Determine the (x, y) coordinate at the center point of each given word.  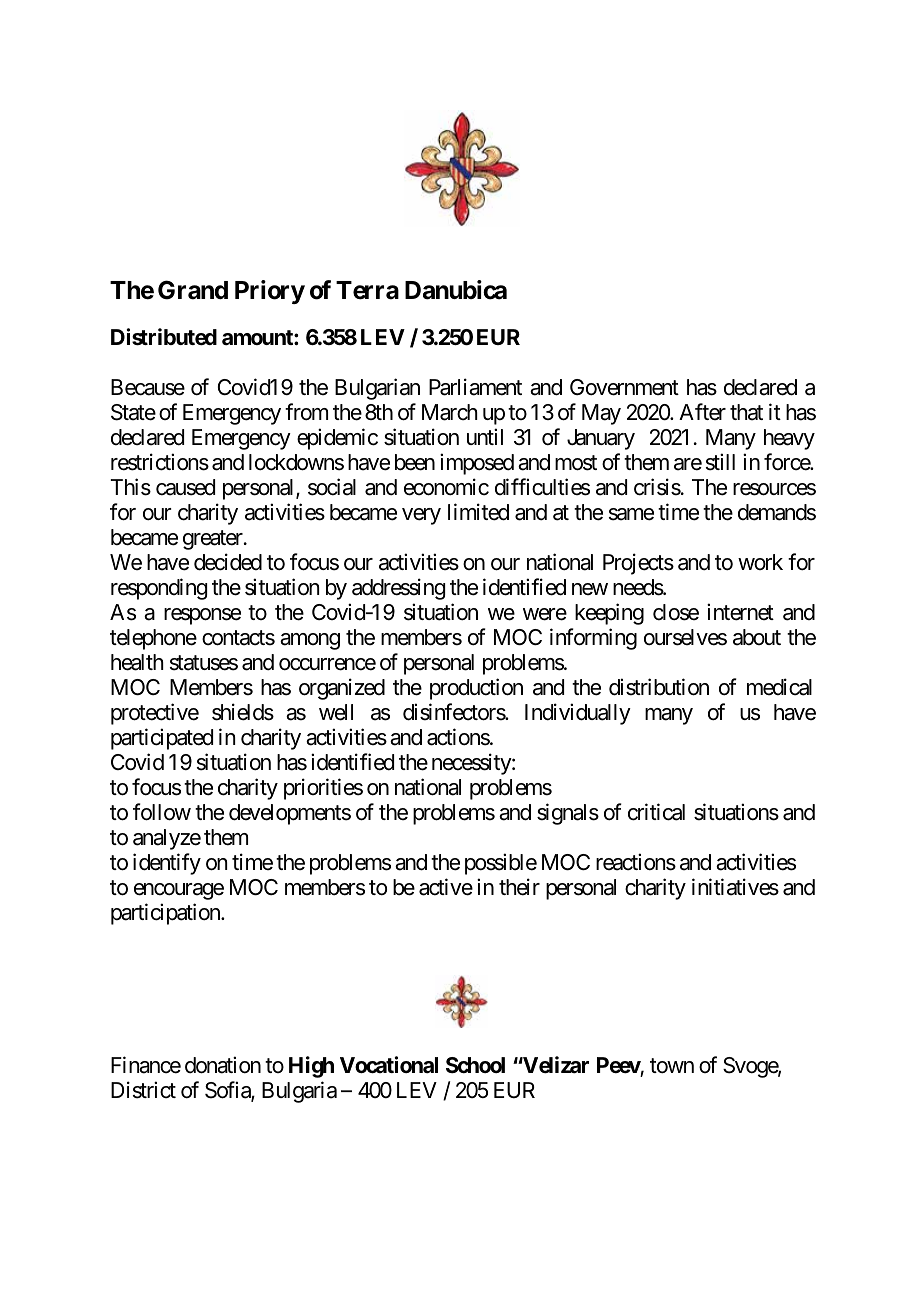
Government (624, 387)
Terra (367, 290)
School (475, 1065)
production (476, 689)
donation (223, 1065)
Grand (193, 290)
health (137, 662)
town (672, 1066)
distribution (659, 687)
